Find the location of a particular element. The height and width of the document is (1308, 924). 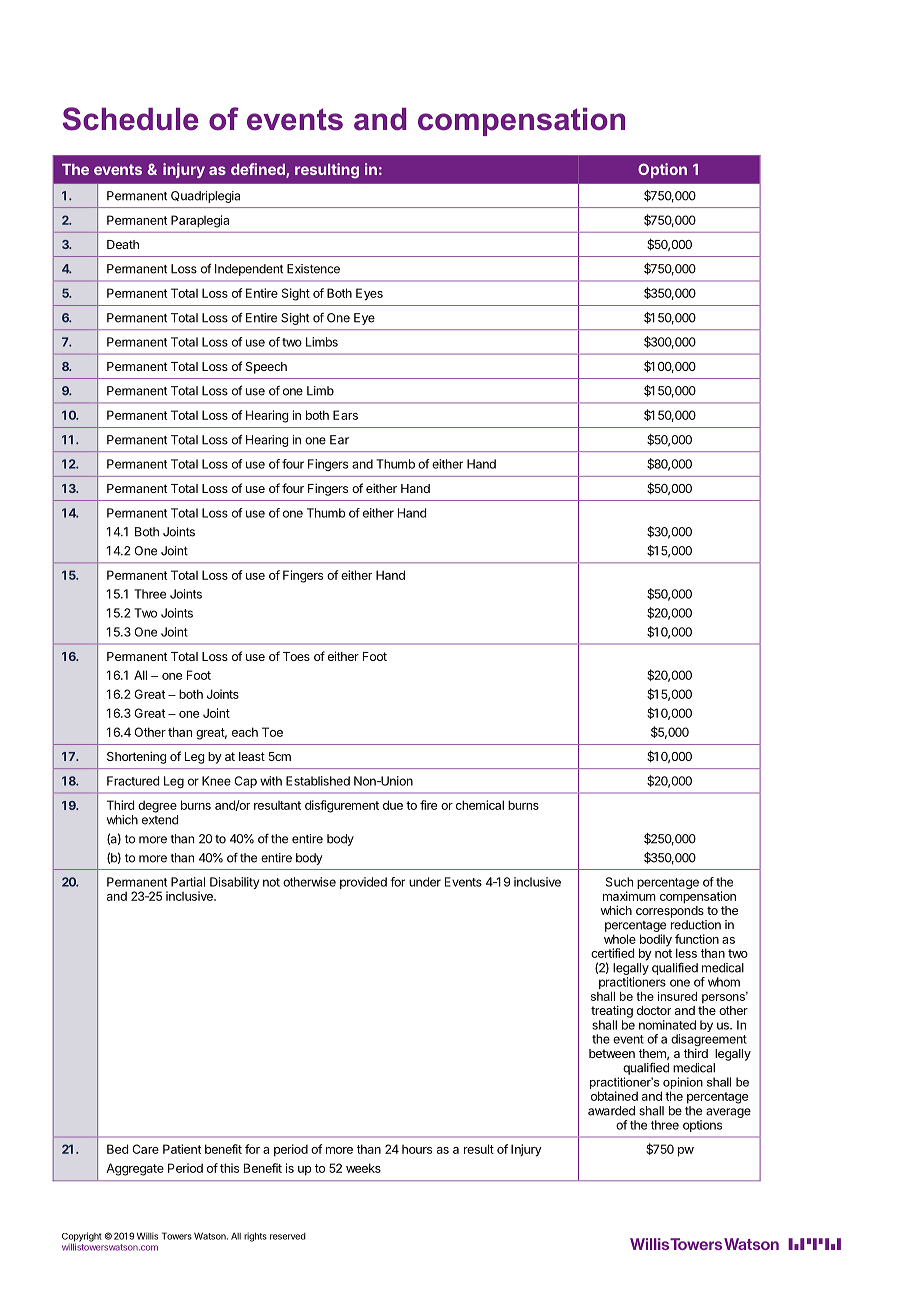

Ears is located at coordinates (345, 415).
